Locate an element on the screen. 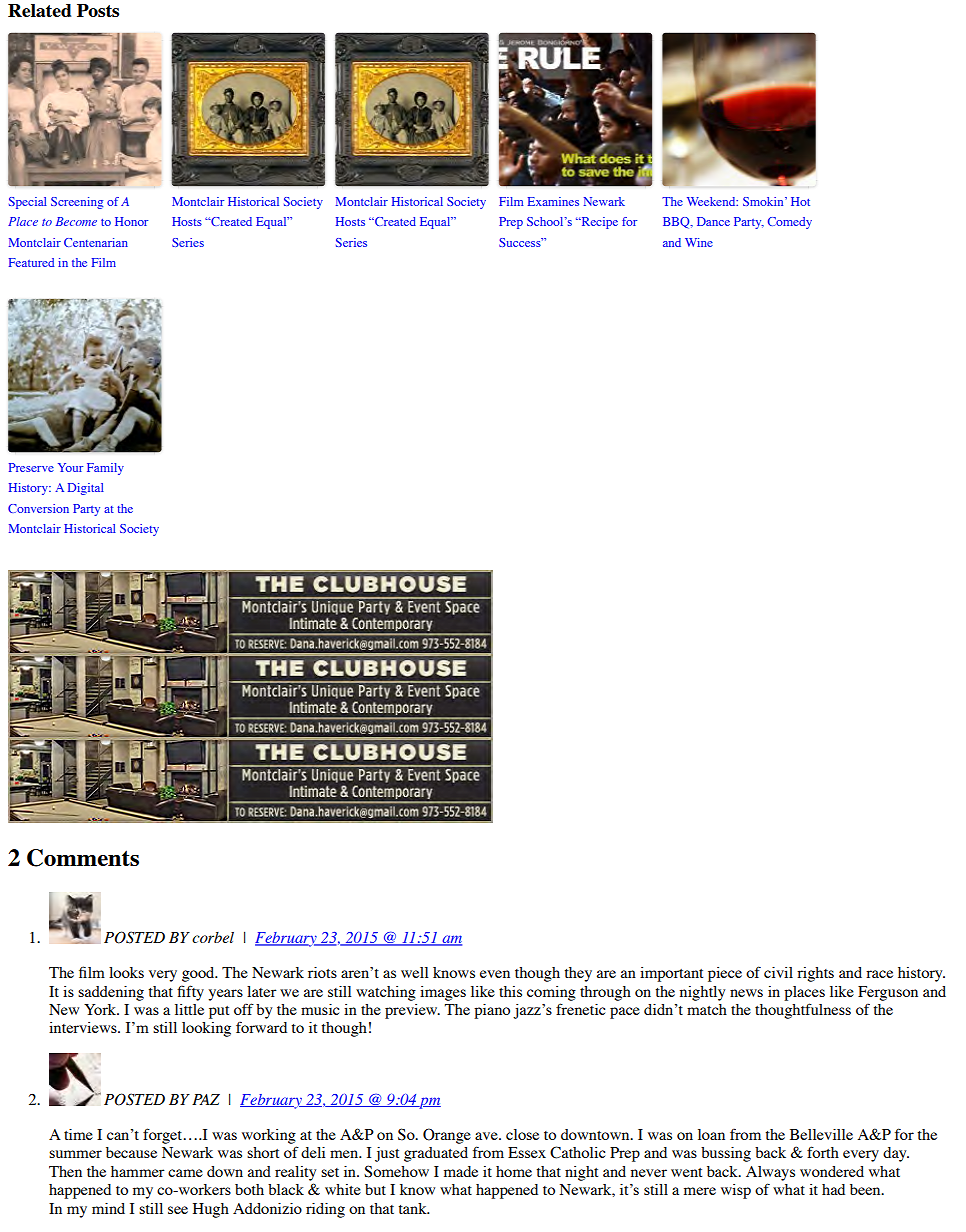 Image resolution: width=966 pixels, height=1232 pixels. Comedy is located at coordinates (790, 223).
